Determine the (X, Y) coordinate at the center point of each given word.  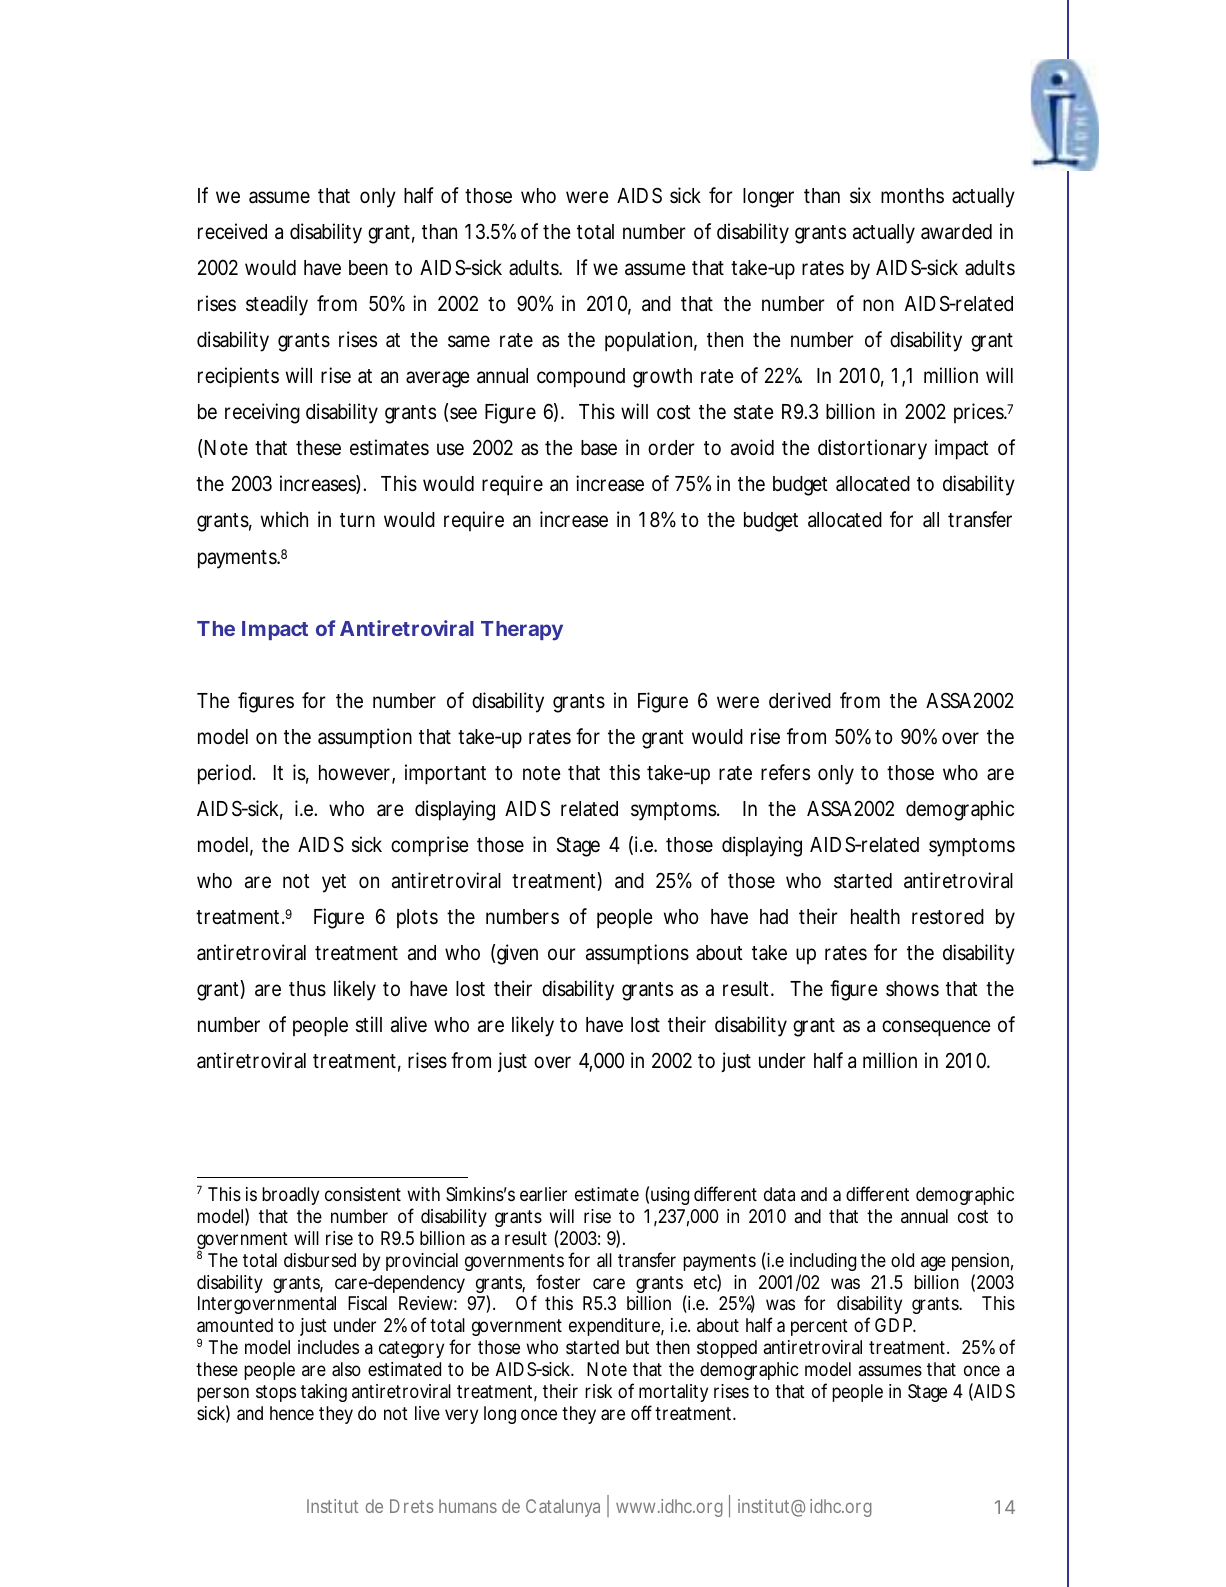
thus (307, 989)
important (445, 774)
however (356, 774)
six (860, 195)
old (902, 1260)
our (562, 954)
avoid (752, 447)
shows (912, 989)
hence (292, 1413)
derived (800, 700)
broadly (290, 1196)
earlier (543, 1194)
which (284, 519)
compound (581, 378)
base (599, 448)
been (368, 268)
